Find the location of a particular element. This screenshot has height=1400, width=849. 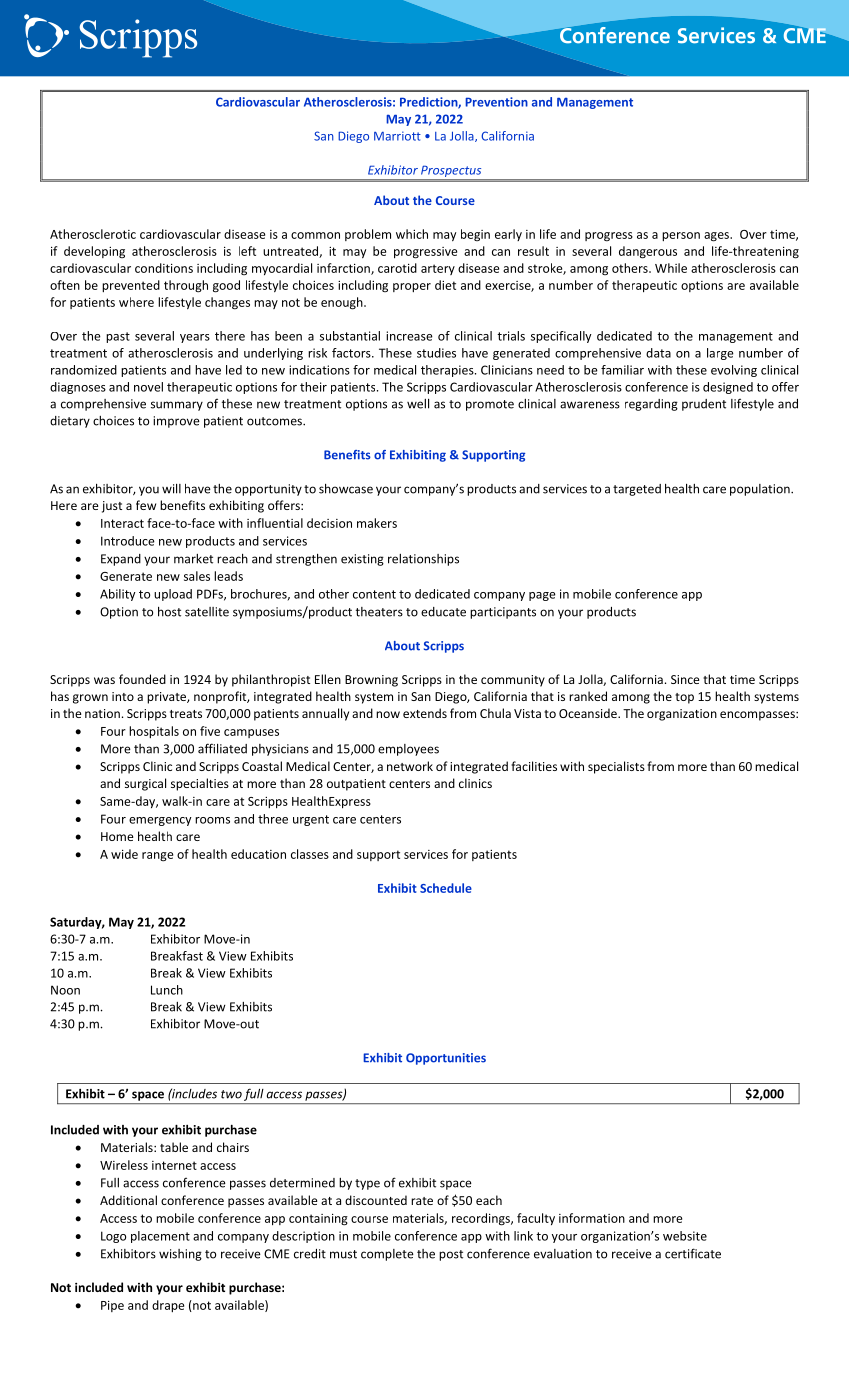

specialists is located at coordinates (616, 767).
